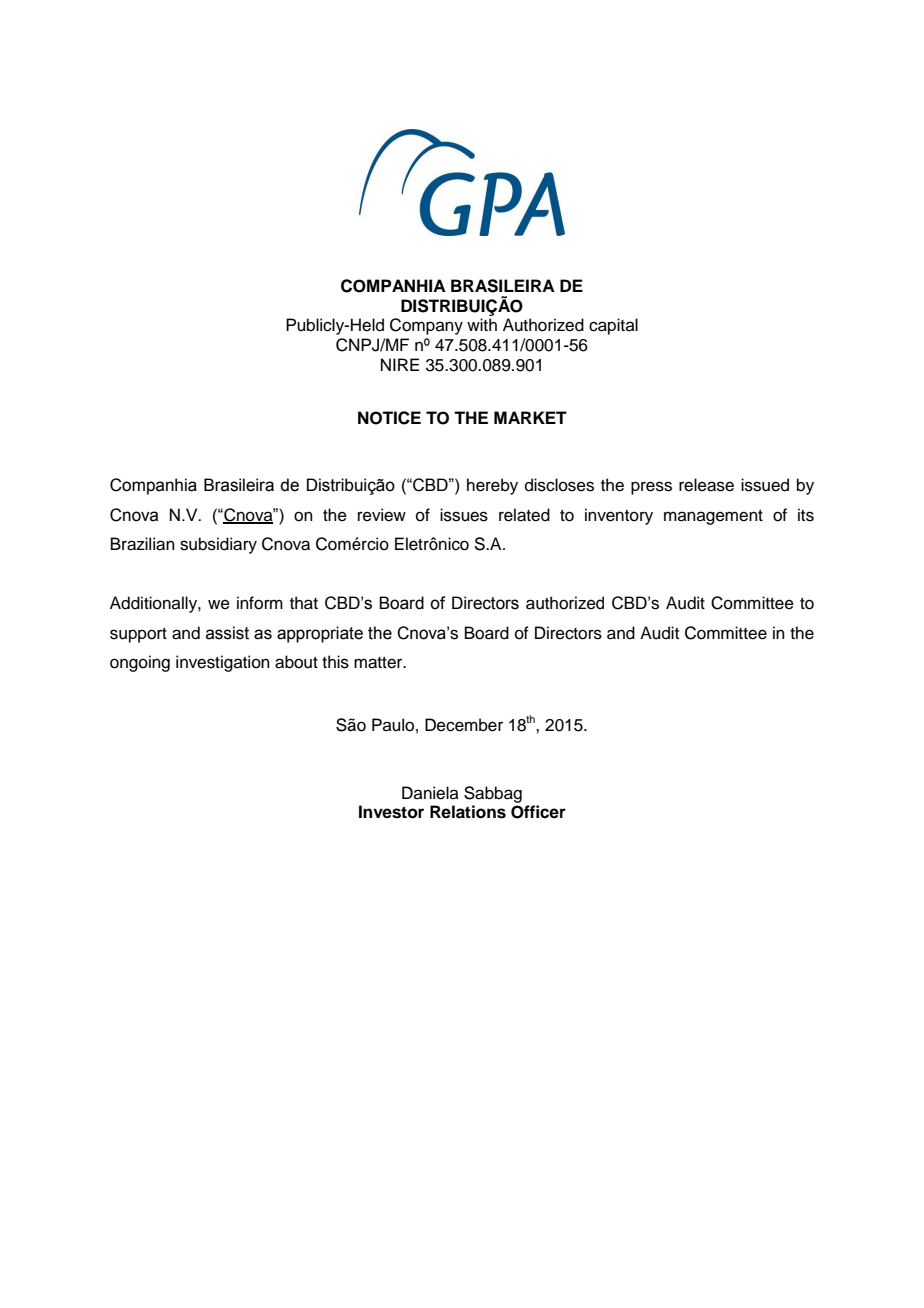 The width and height of the screenshot is (924, 1308). What do you see at coordinates (613, 326) in the screenshot?
I see `capital` at bounding box center [613, 326].
